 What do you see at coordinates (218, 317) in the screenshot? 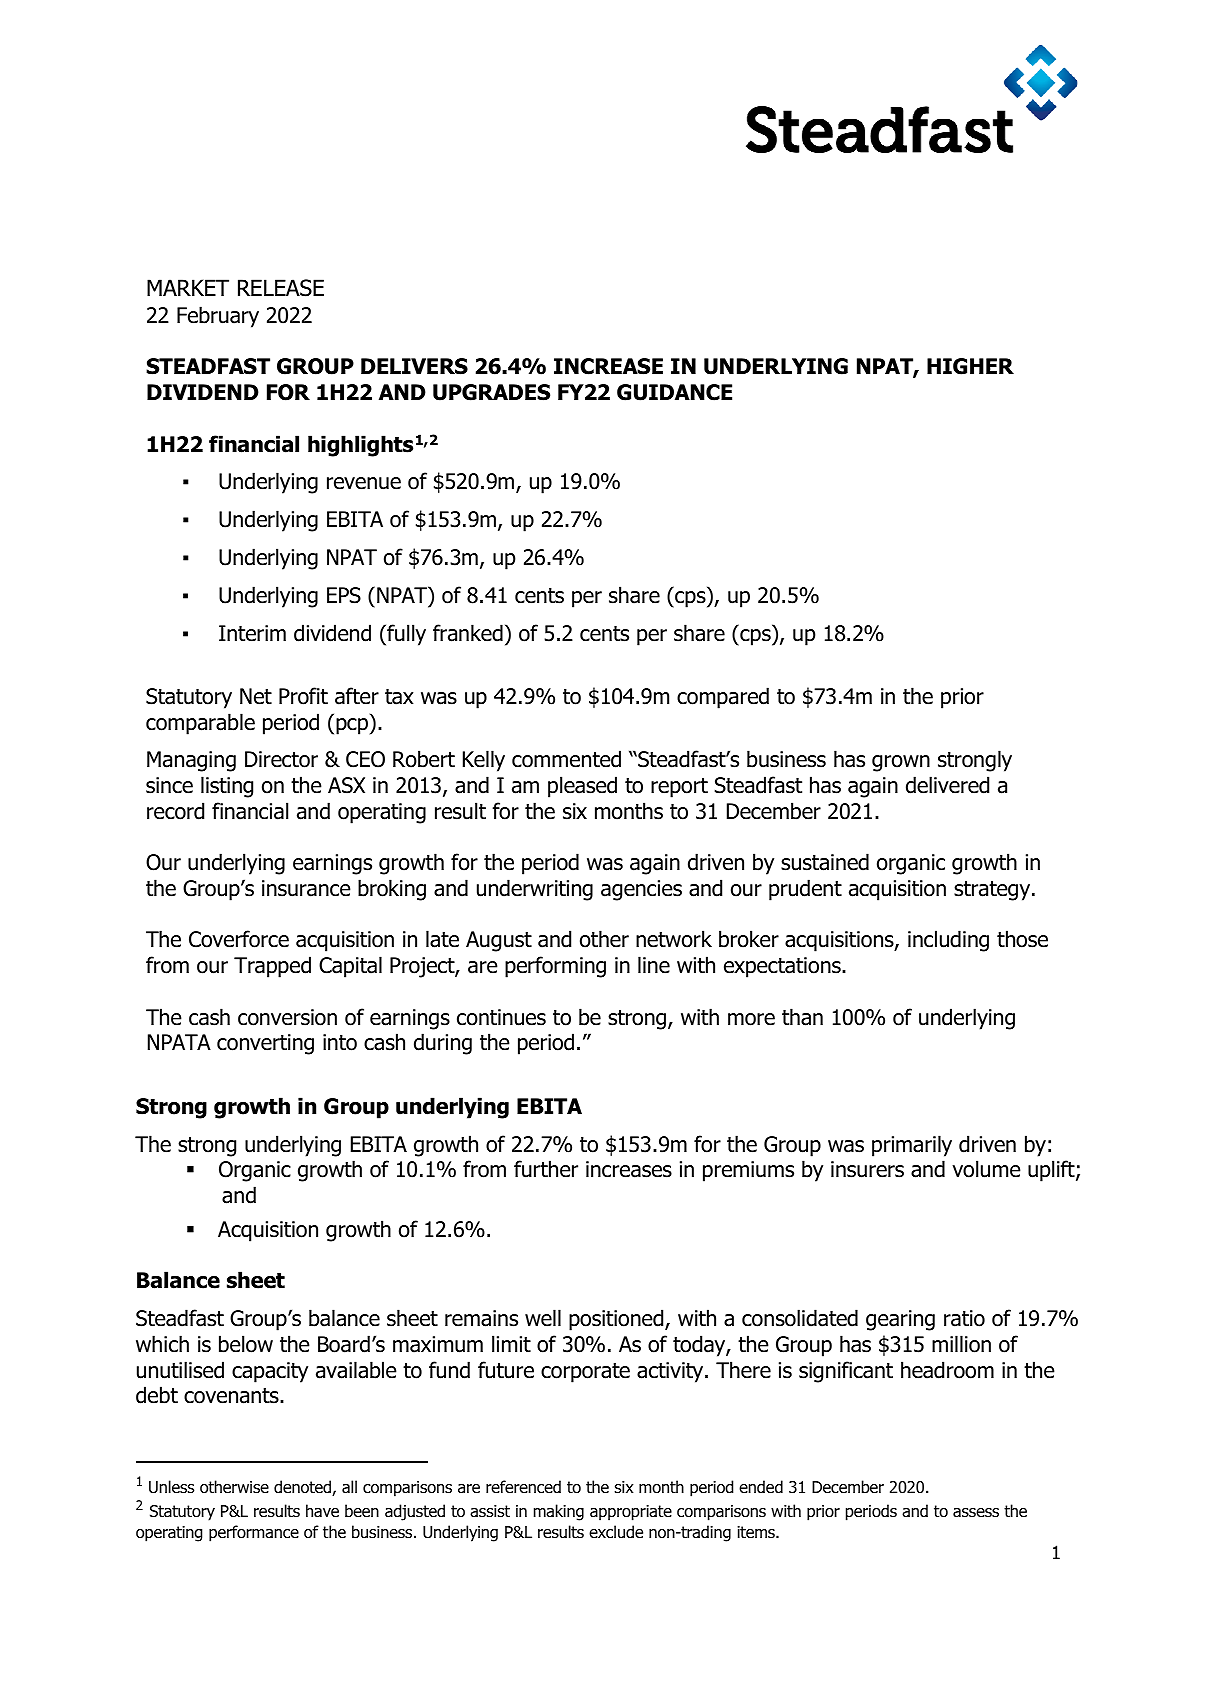
I see `February` at bounding box center [218, 317].
